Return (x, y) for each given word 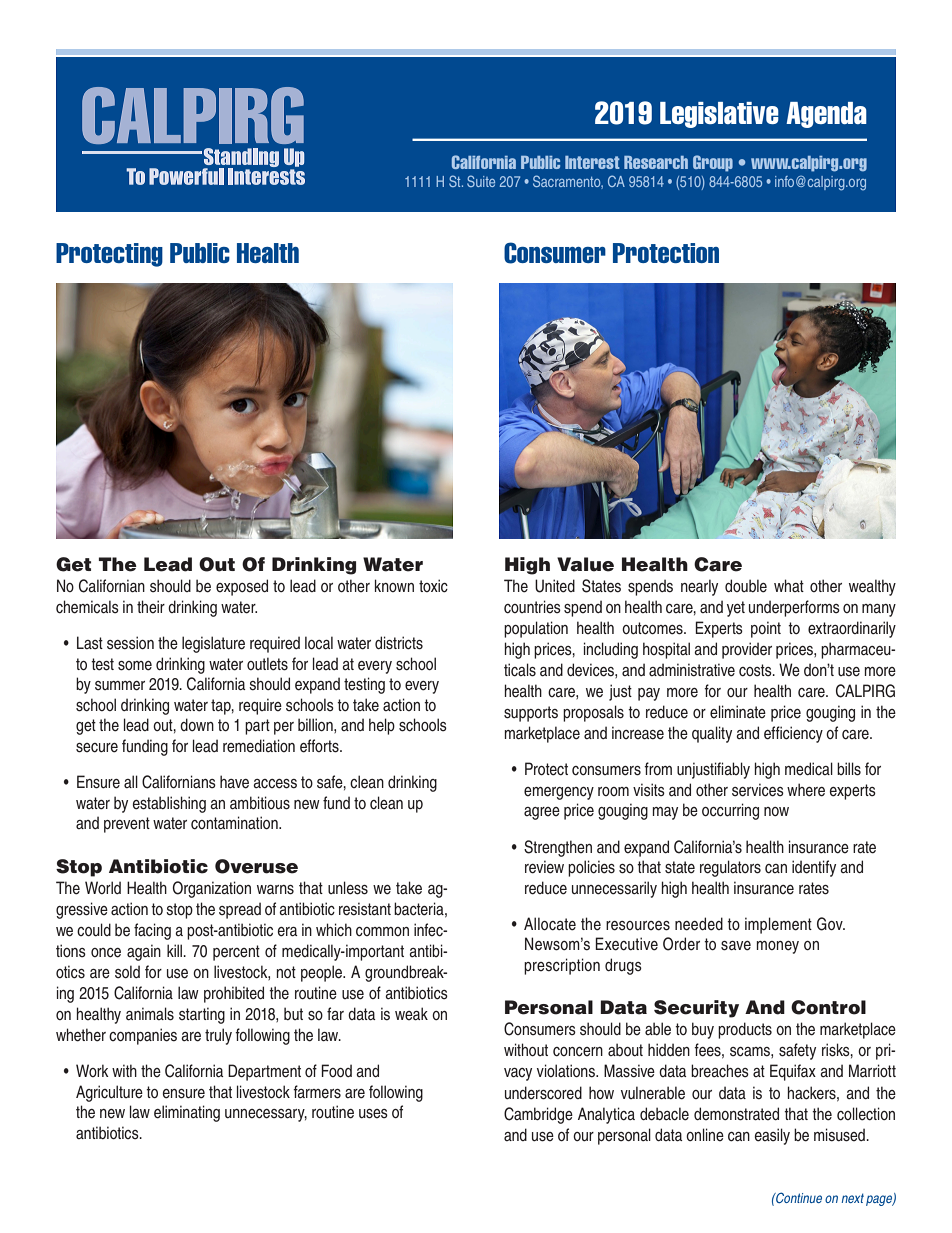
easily (772, 1136)
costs (756, 670)
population (536, 629)
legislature (213, 644)
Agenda (826, 115)
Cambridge (538, 1115)
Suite (481, 181)
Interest (592, 162)
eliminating (187, 1113)
